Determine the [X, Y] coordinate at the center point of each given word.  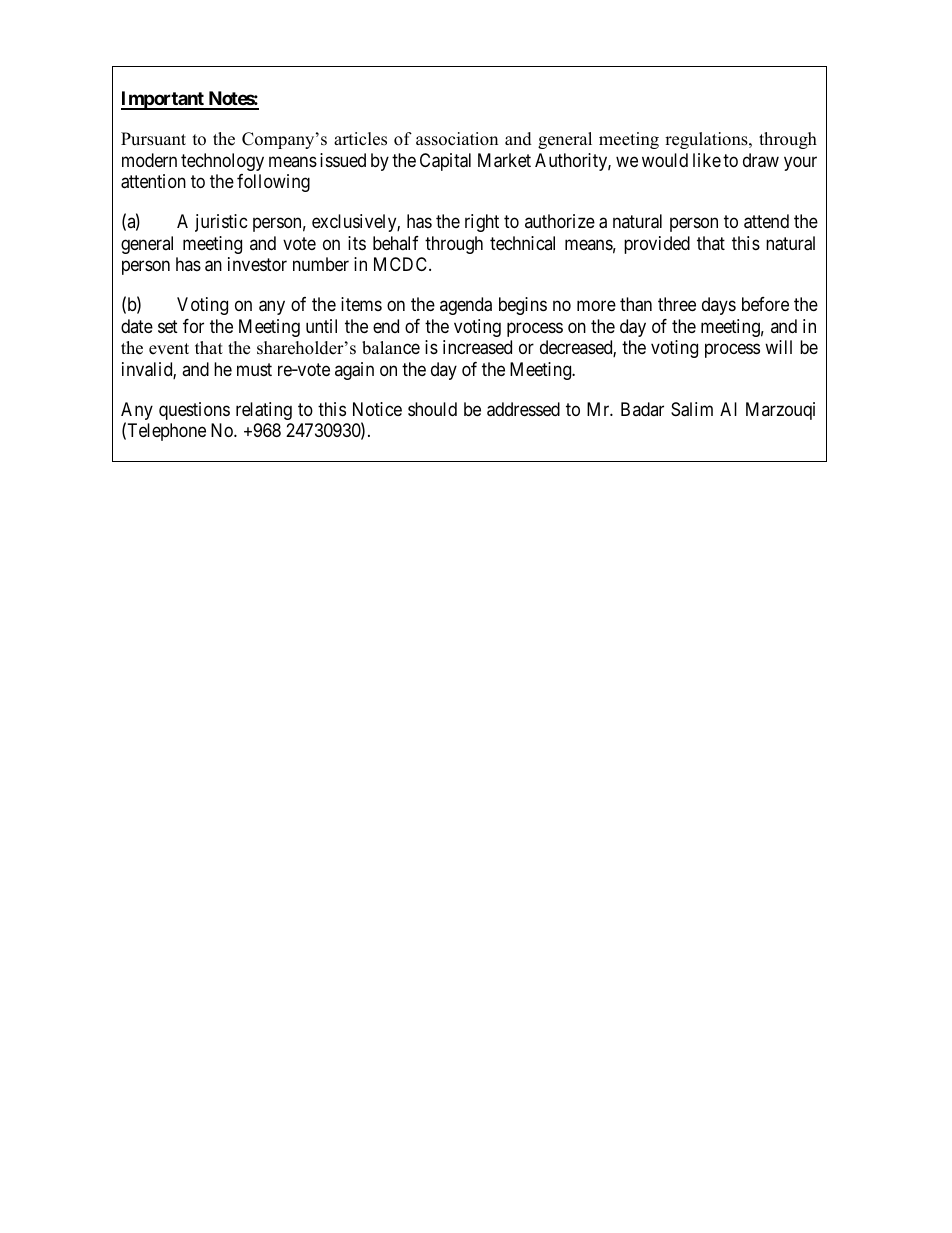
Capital [445, 162]
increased [477, 347]
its [357, 243]
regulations [707, 140]
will [778, 347]
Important [163, 100]
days [719, 306]
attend [766, 221]
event [169, 349]
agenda [466, 306]
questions [194, 411]
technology [222, 162]
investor [257, 264]
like [707, 160]
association [457, 139]
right [482, 223]
